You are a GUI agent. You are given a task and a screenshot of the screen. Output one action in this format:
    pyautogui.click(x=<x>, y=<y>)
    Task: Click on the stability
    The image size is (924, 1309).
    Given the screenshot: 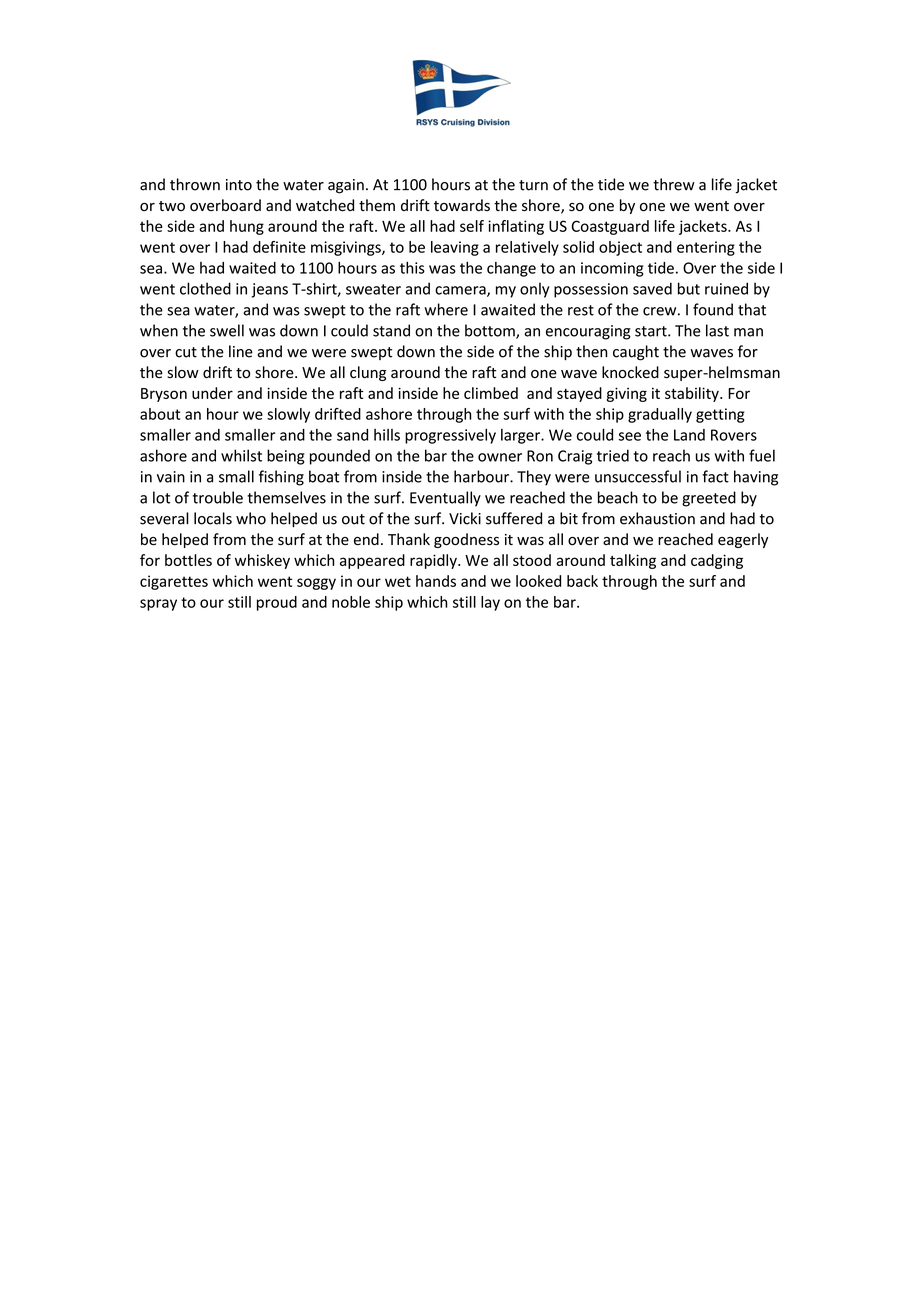 What is the action you would take?
    pyautogui.click(x=693, y=394)
